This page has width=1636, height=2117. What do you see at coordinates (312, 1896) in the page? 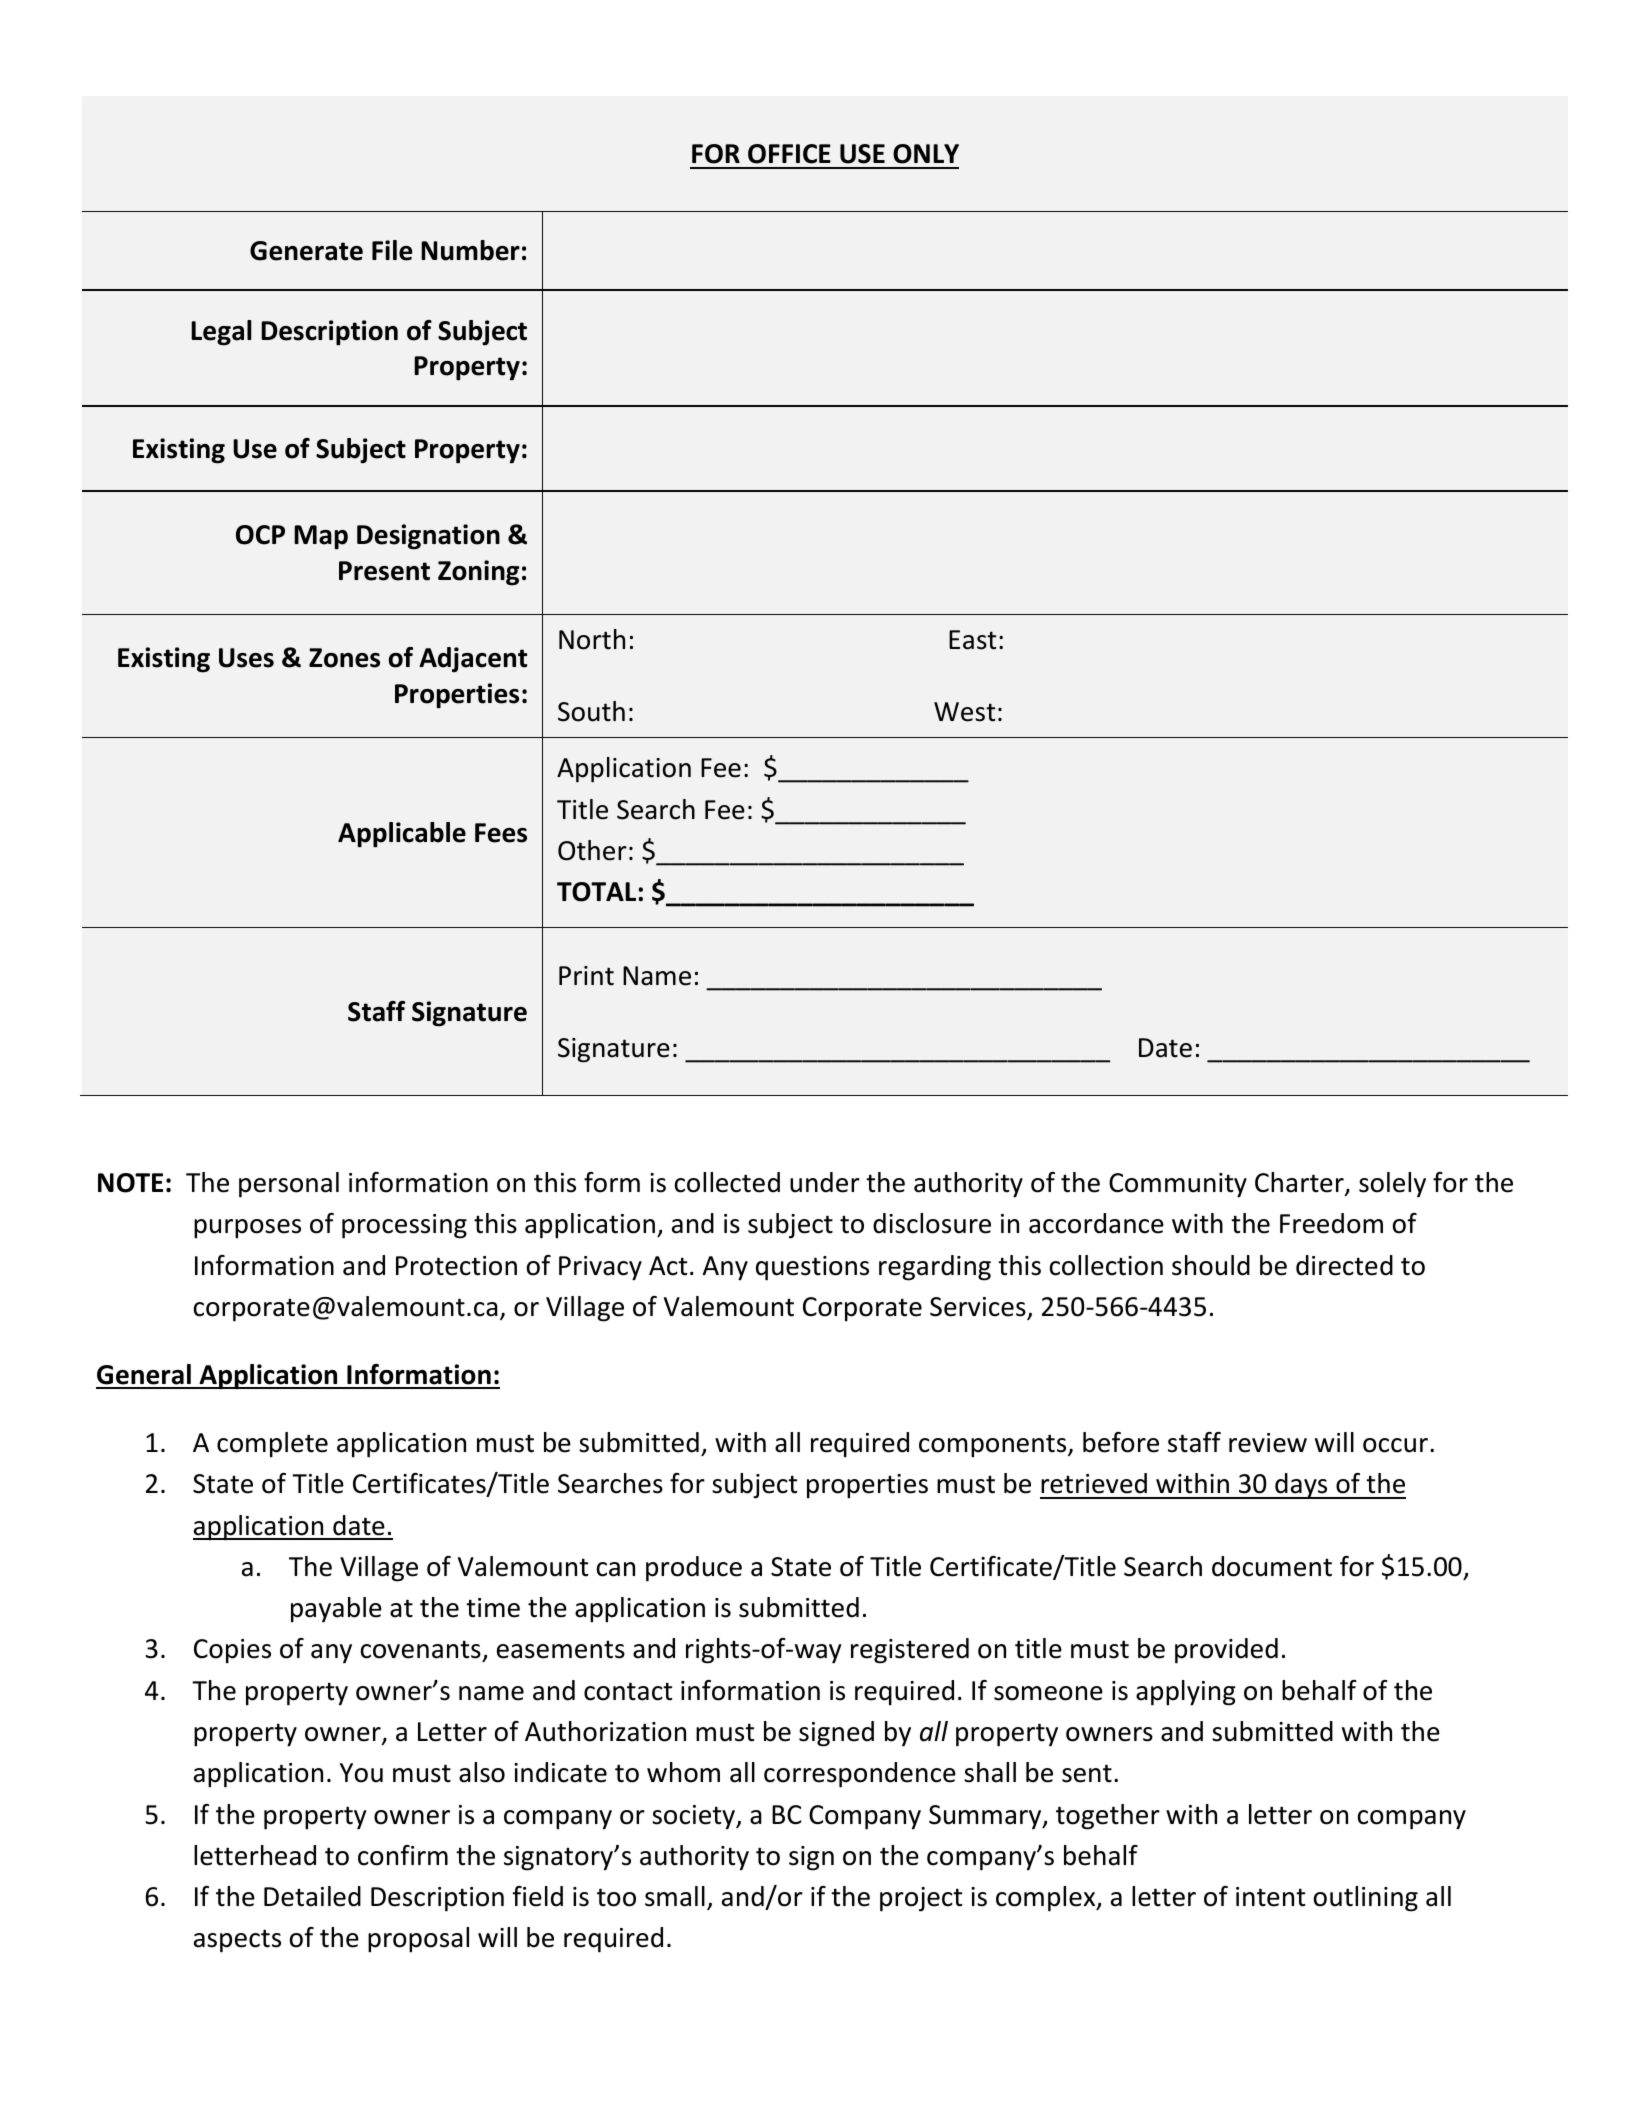
I see `Detailed` at bounding box center [312, 1896].
